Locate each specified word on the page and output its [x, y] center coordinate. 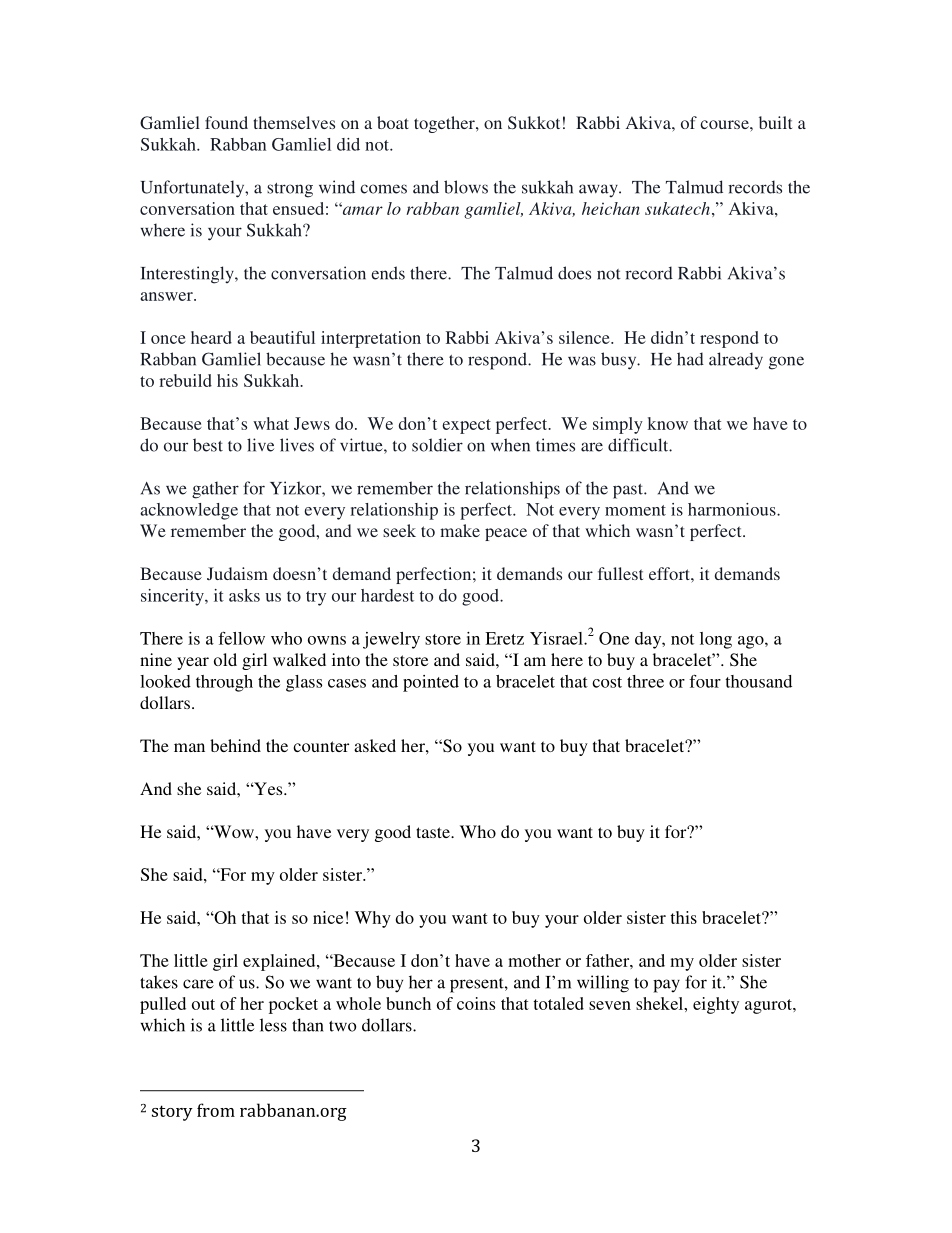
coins [476, 1003]
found [226, 122]
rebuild [185, 380]
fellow [241, 638]
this [683, 917]
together [445, 124]
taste [434, 832]
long [716, 640]
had [690, 359]
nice [328, 917]
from [216, 1110]
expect [466, 426]
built [775, 122]
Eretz [504, 638]
